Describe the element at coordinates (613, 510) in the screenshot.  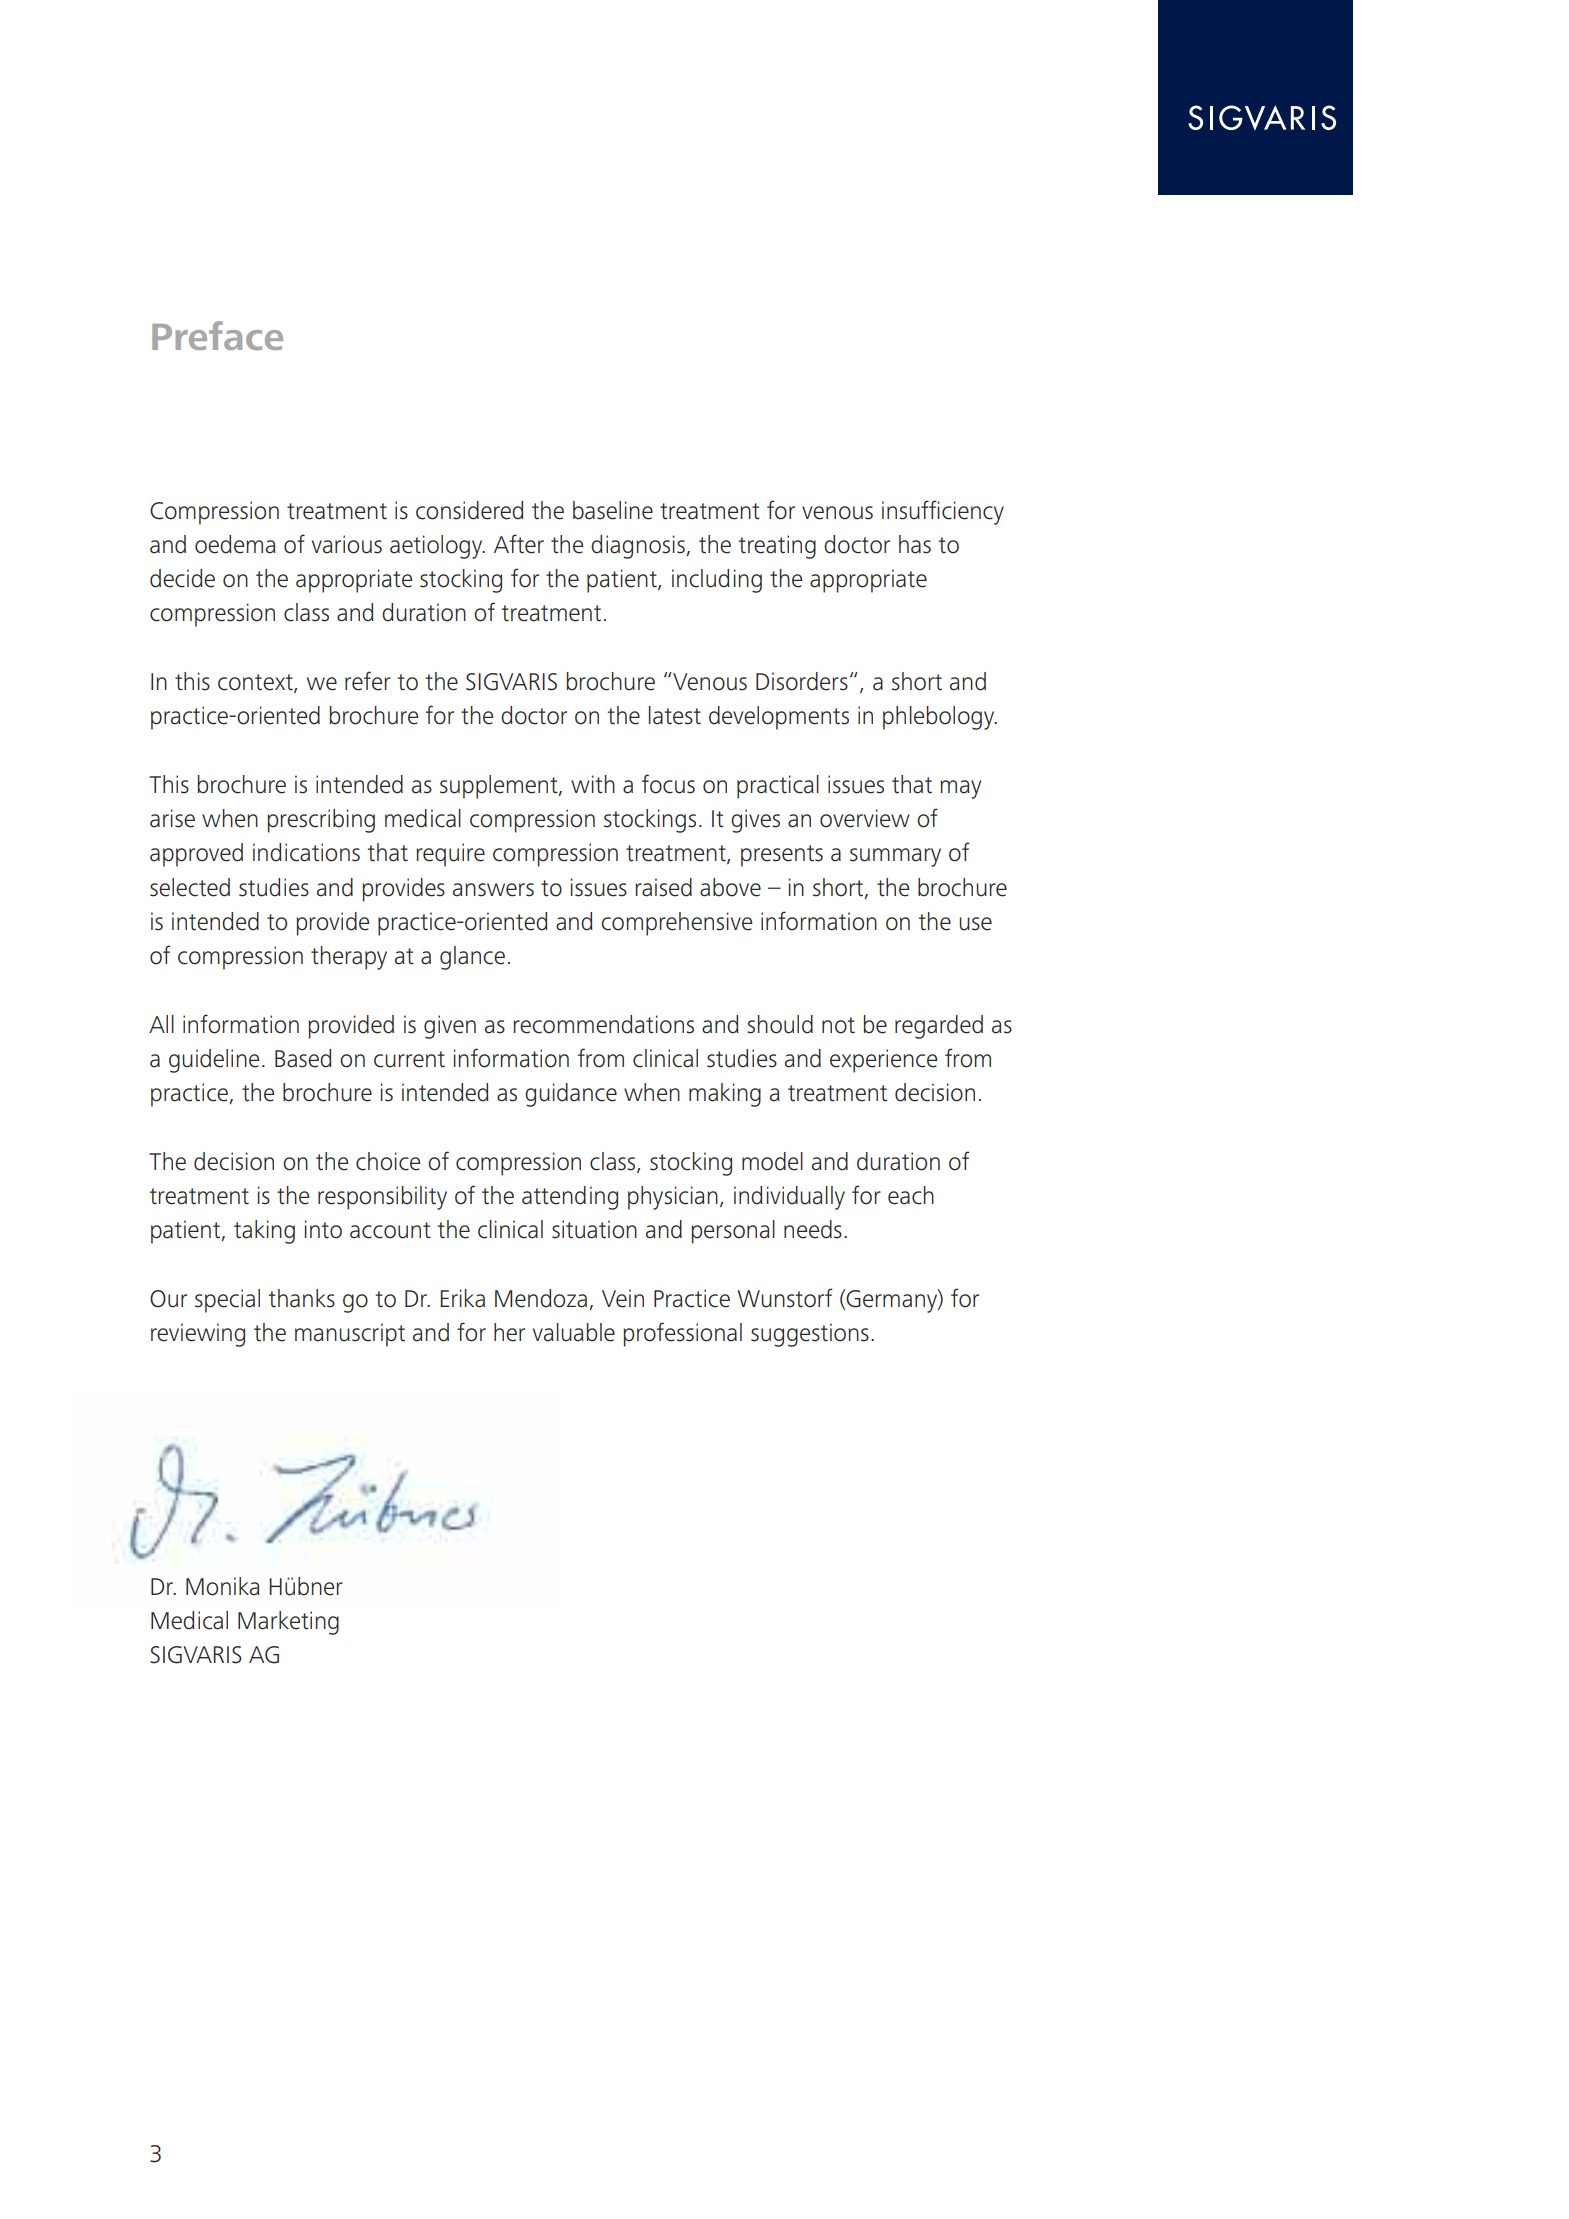
I see `baseline` at that location.
